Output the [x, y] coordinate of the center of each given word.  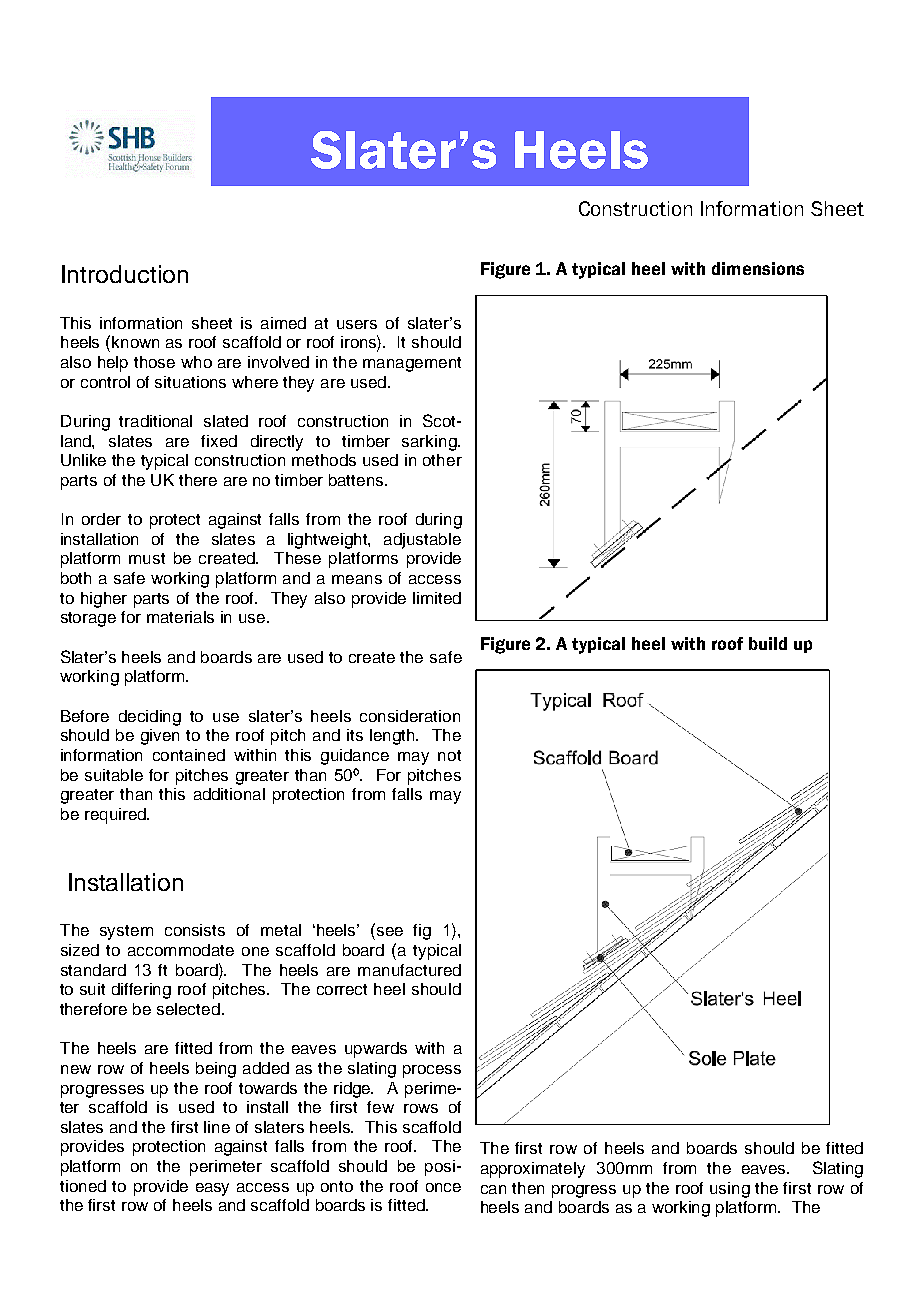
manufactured [409, 970]
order [101, 519]
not [449, 755]
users [357, 324]
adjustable [422, 541]
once [443, 1187]
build [768, 643]
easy [212, 1189]
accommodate [181, 950]
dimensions [758, 268]
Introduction [125, 274]
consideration [410, 716]
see [390, 931]
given [160, 737]
